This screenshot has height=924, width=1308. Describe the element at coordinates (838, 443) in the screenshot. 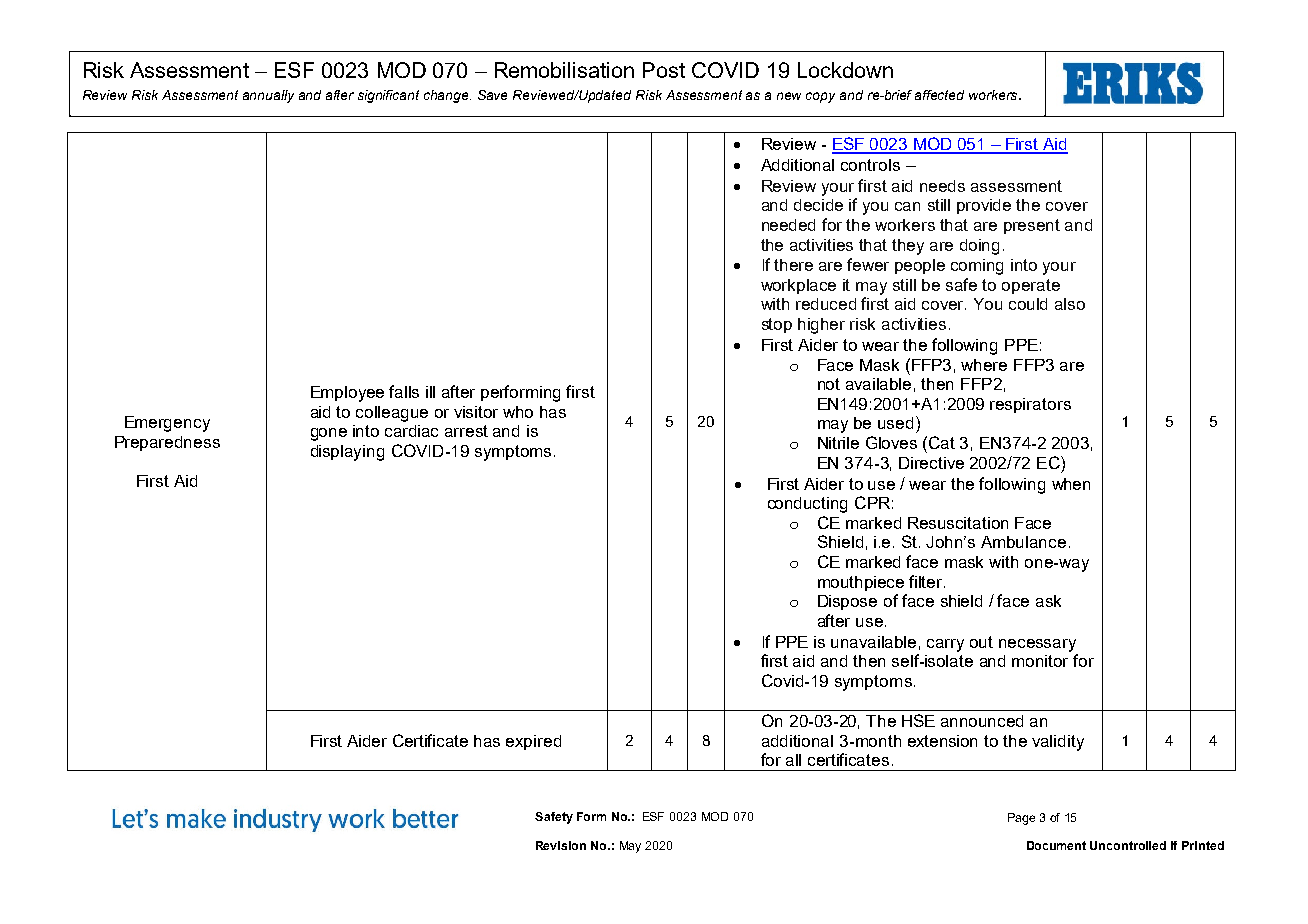

I see `Nitrile` at that location.
